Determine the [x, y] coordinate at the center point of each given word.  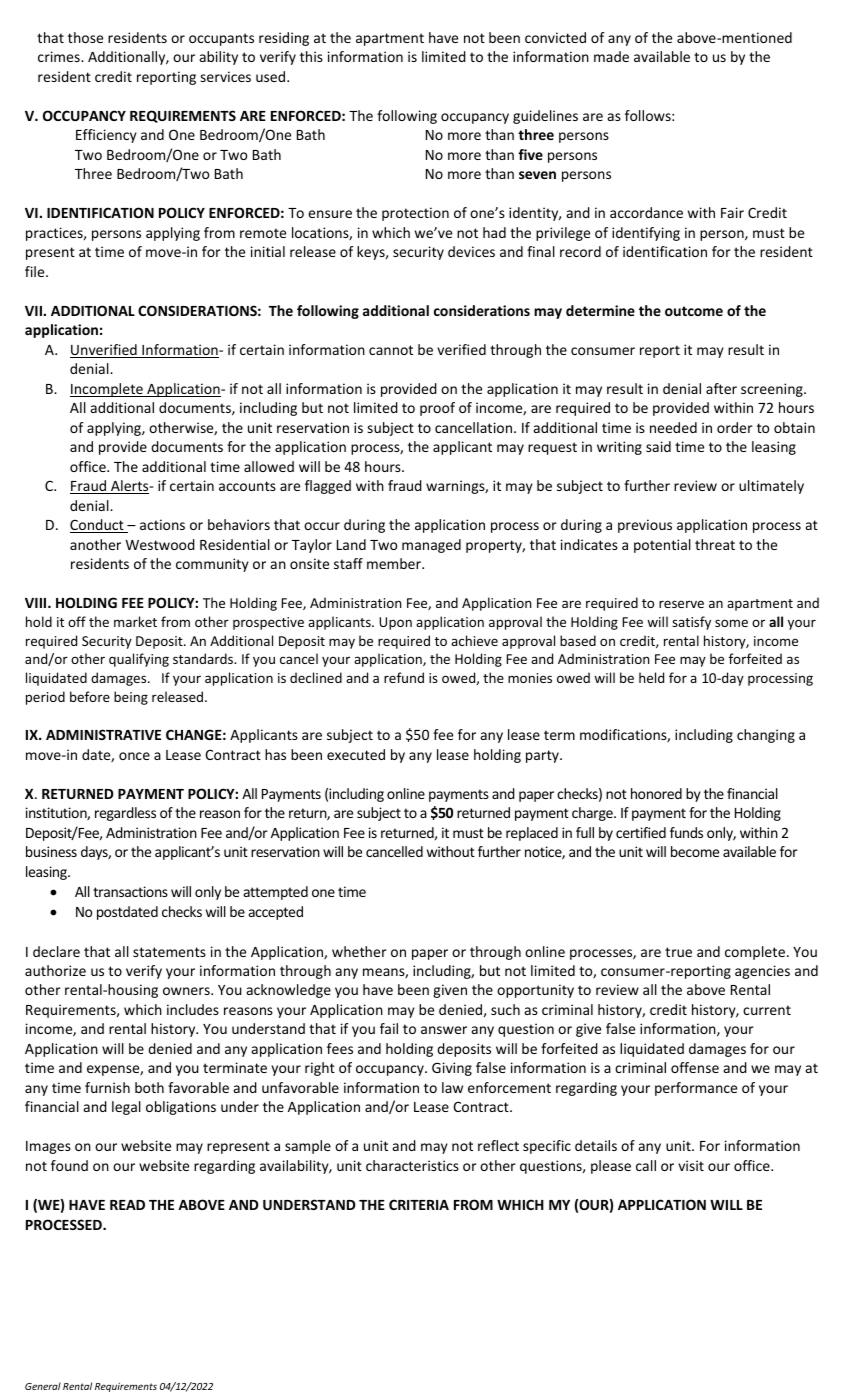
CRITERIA [419, 1204]
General [43, 1386]
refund [404, 677]
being [131, 698]
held [651, 677]
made [611, 56]
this [311, 56]
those [85, 37]
